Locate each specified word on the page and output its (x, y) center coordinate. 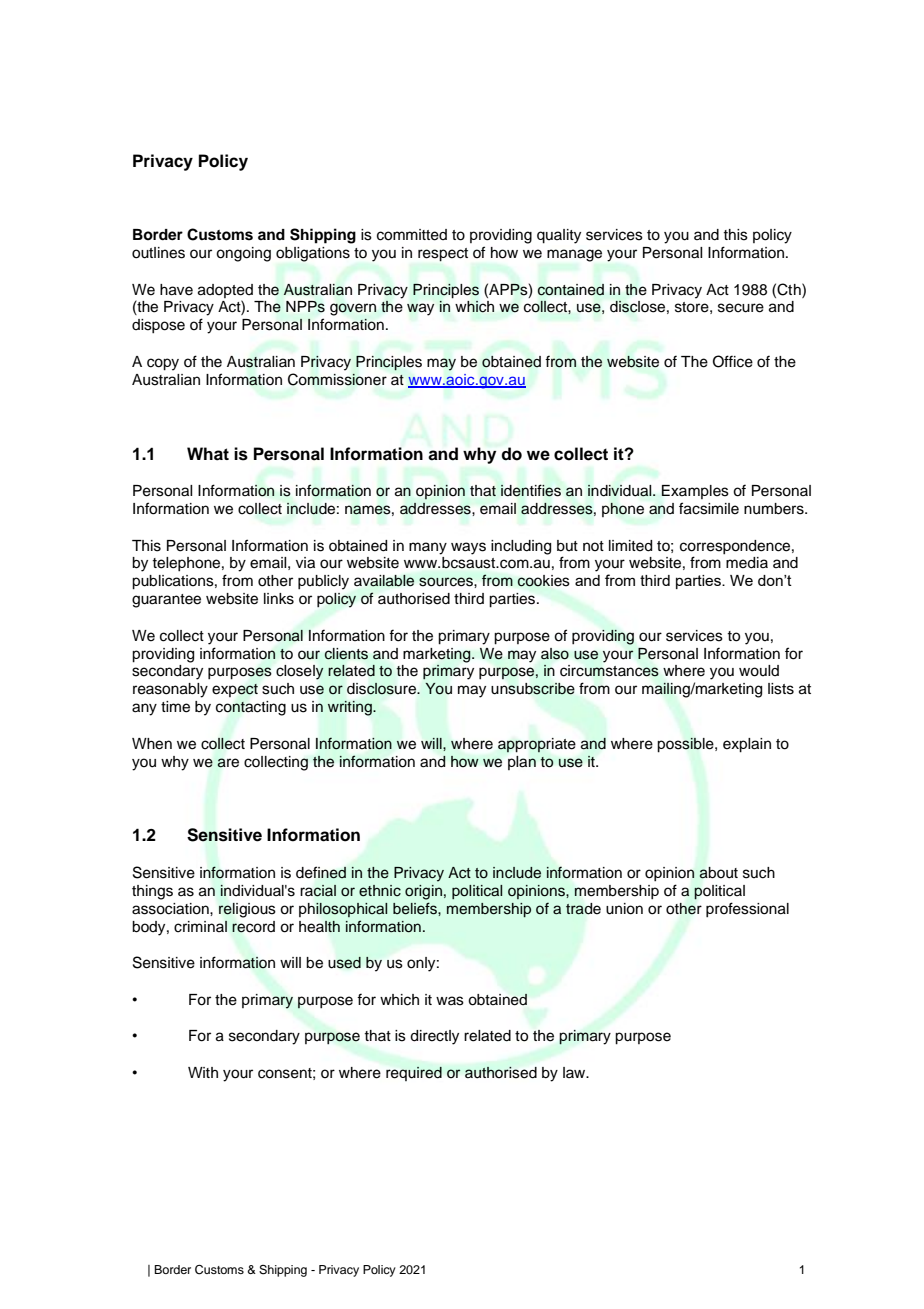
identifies (531, 490)
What (208, 454)
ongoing (243, 254)
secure (741, 308)
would (759, 671)
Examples (695, 492)
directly (434, 1037)
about (718, 873)
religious (247, 910)
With (203, 1072)
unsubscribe (533, 689)
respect (443, 255)
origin (423, 892)
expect (235, 690)
